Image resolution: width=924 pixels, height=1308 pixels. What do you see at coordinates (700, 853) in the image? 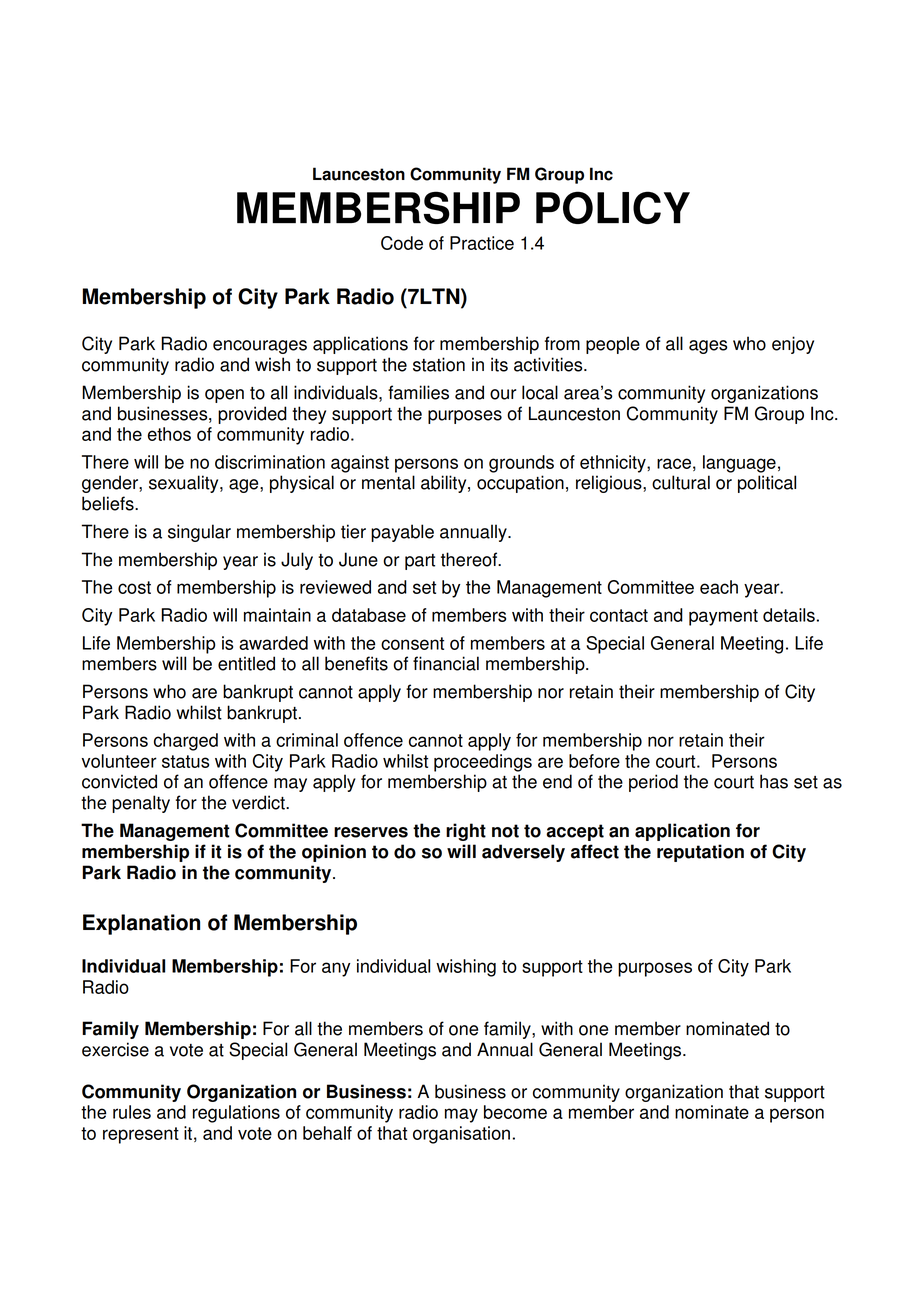
I see `reputation` at bounding box center [700, 853].
